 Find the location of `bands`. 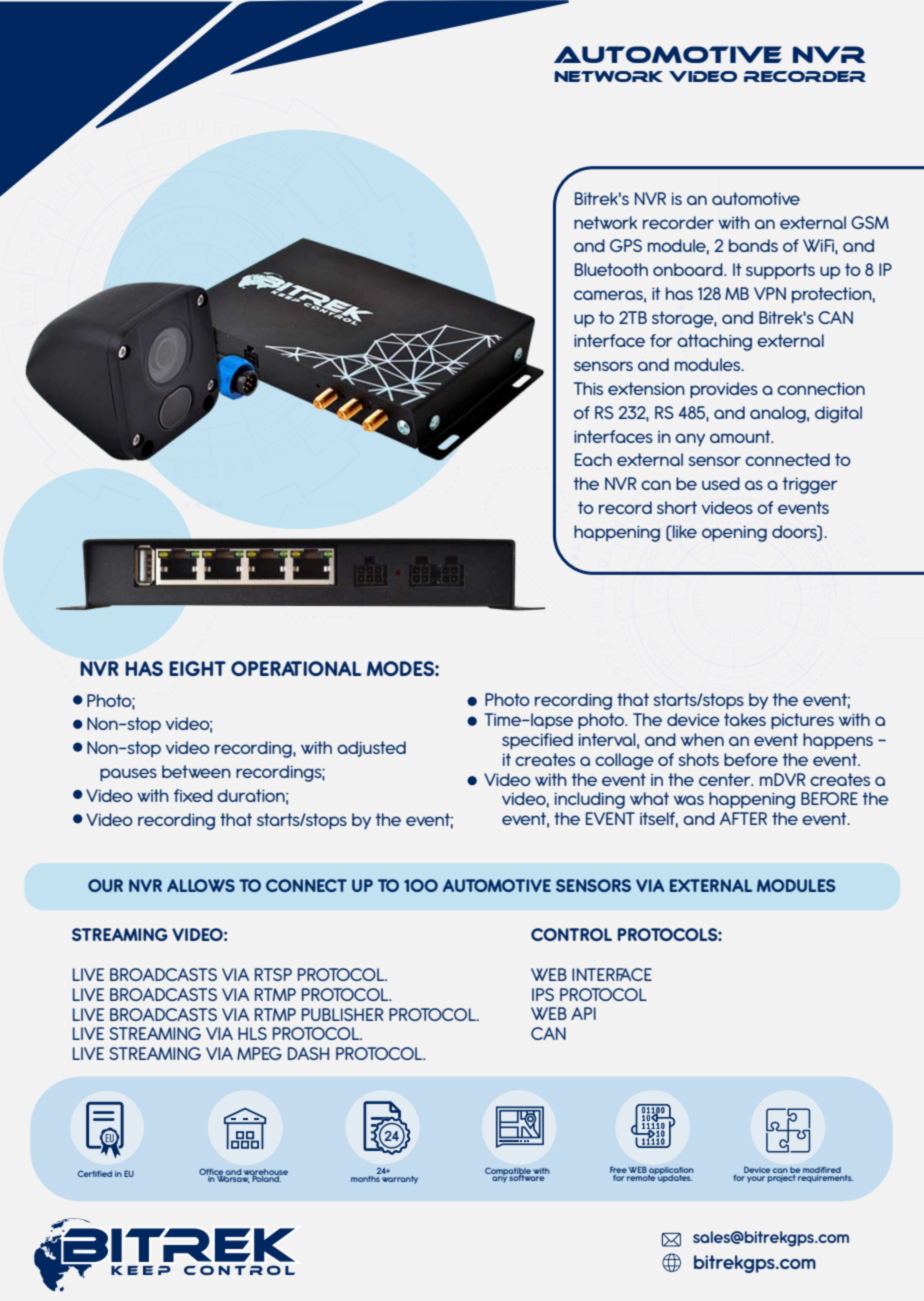

bands is located at coordinates (753, 245).
